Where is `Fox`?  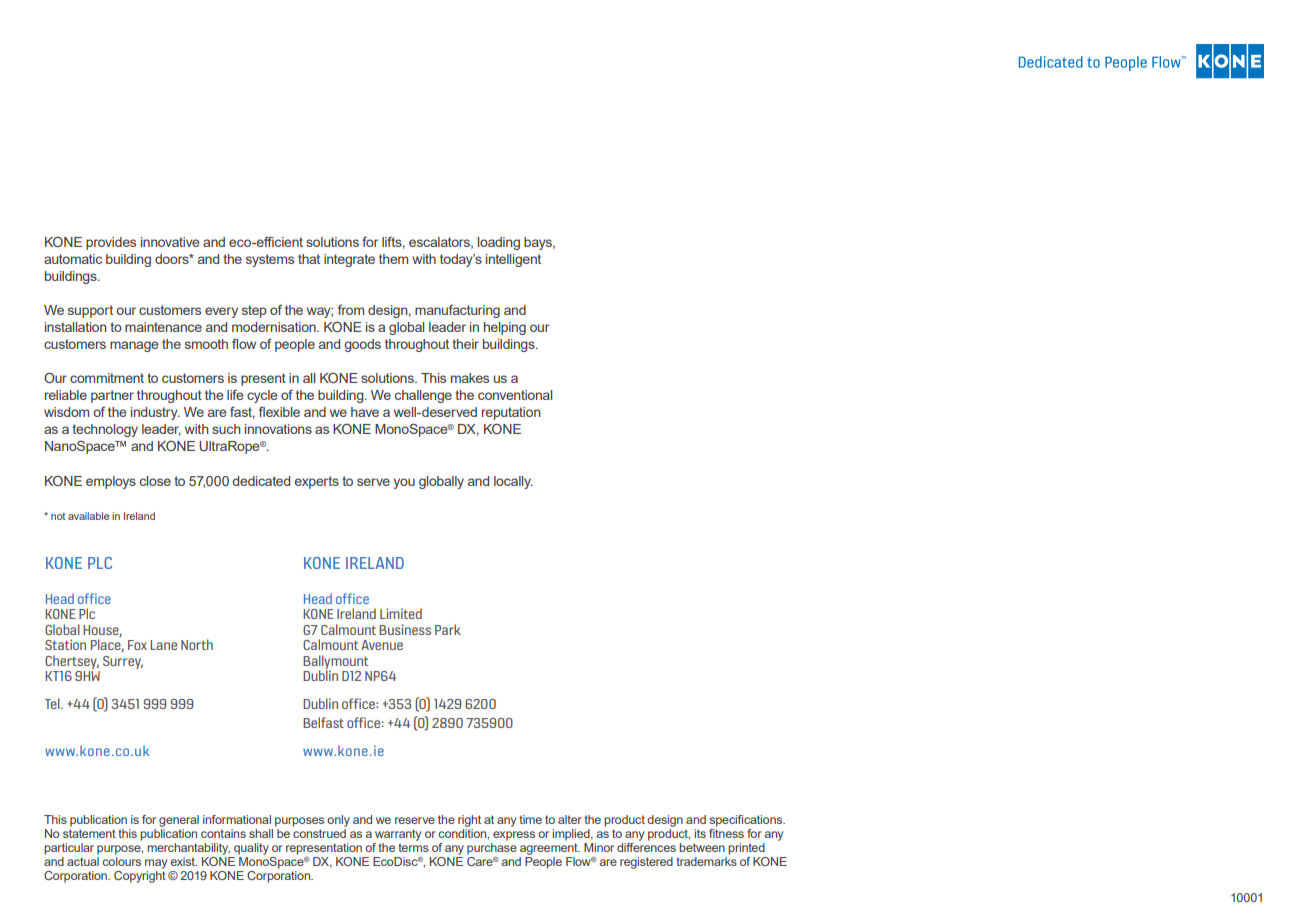
Fox is located at coordinates (137, 645).
